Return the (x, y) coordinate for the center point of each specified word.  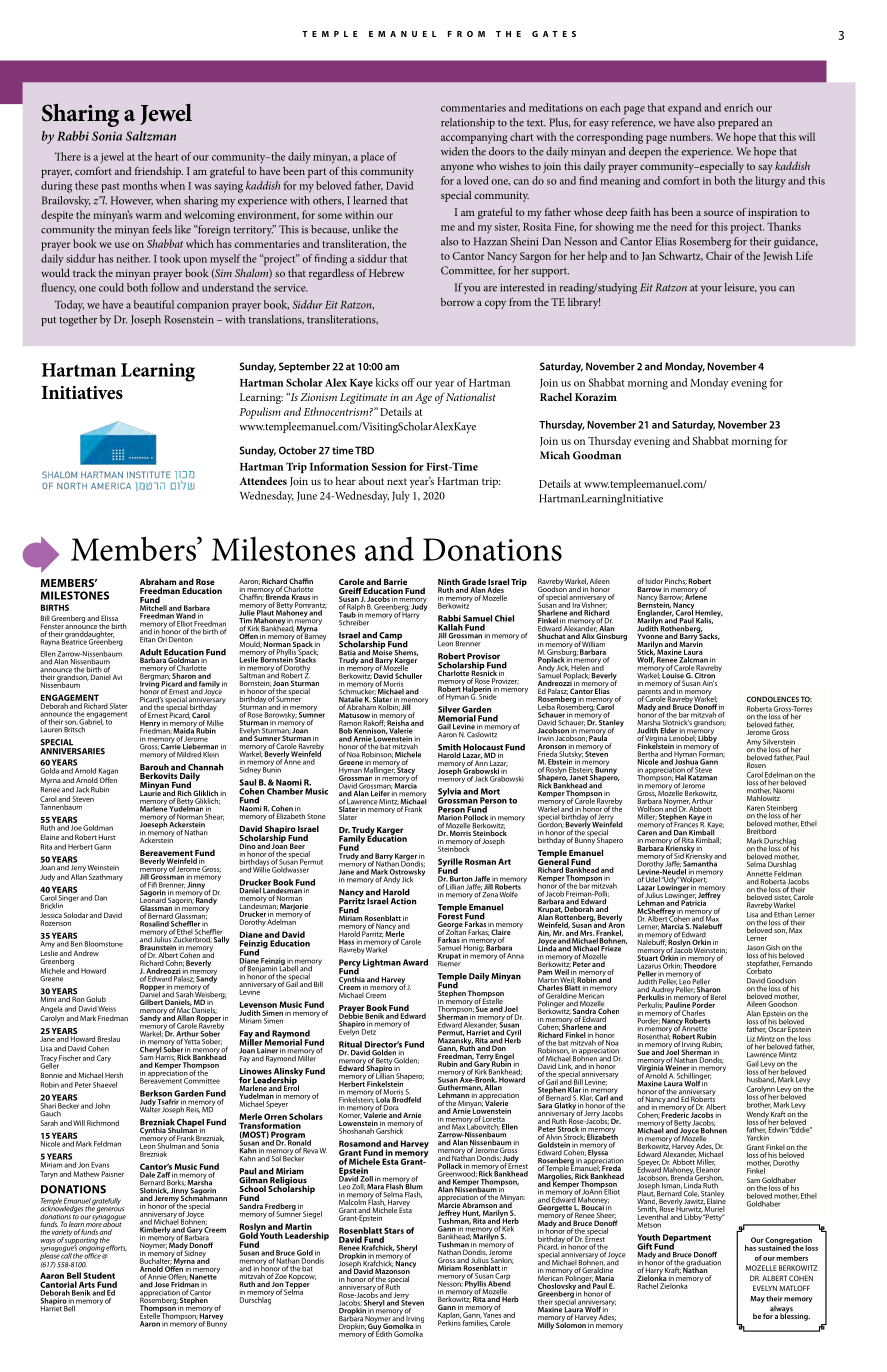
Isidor (654, 581)
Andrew (86, 953)
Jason (755, 949)
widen (454, 151)
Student (99, 1275)
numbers (691, 136)
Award (415, 962)
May (757, 1299)
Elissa (109, 619)
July (401, 497)
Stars (394, 1230)
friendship (159, 172)
